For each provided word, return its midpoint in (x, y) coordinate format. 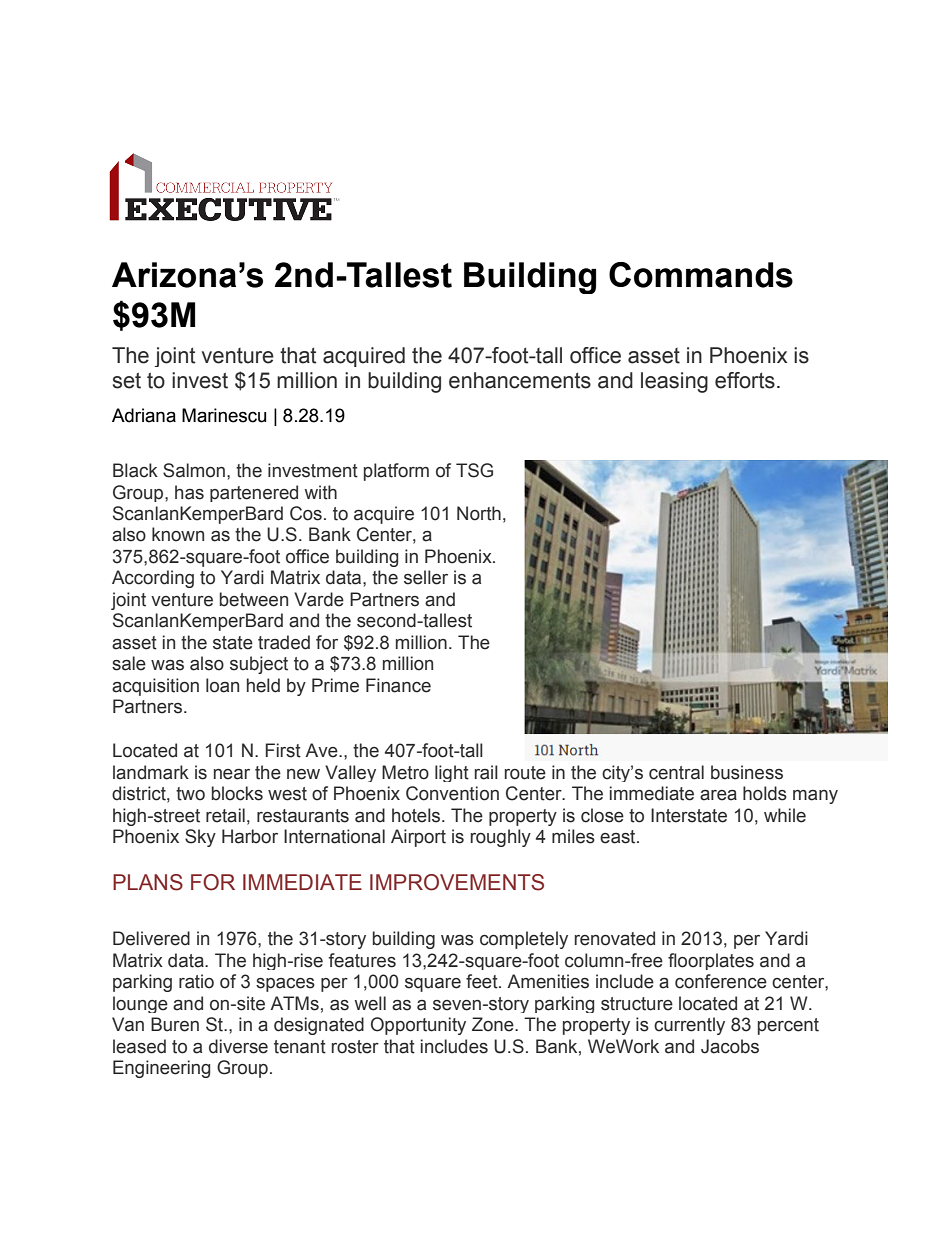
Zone (494, 1024)
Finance (398, 685)
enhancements (520, 380)
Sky (200, 838)
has (189, 492)
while (785, 815)
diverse (238, 1046)
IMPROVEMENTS (457, 882)
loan (222, 685)
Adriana (144, 415)
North (479, 513)
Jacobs (730, 1046)
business (747, 772)
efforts (745, 380)
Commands (701, 275)
